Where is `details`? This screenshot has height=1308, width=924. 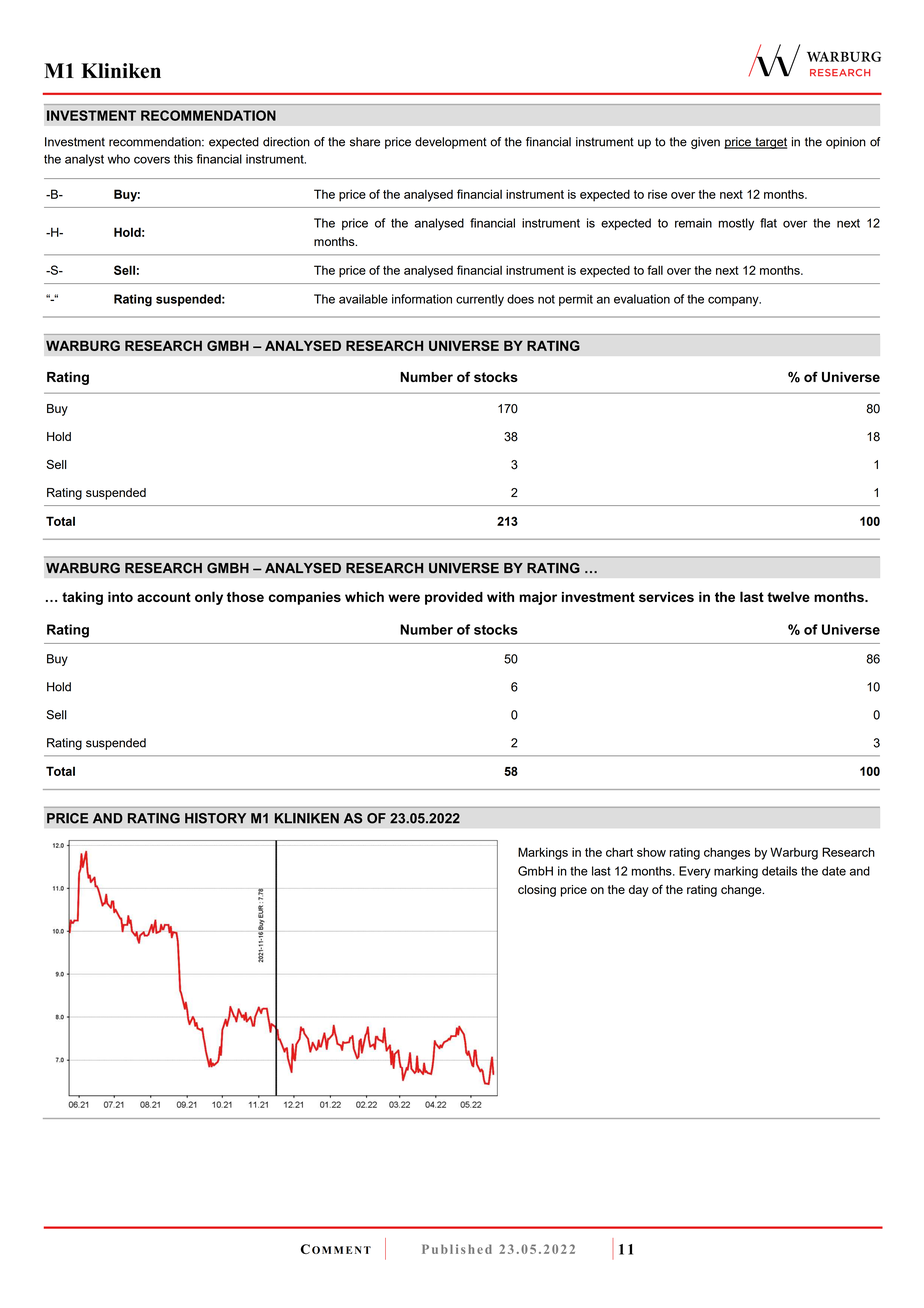
details is located at coordinates (779, 871).
